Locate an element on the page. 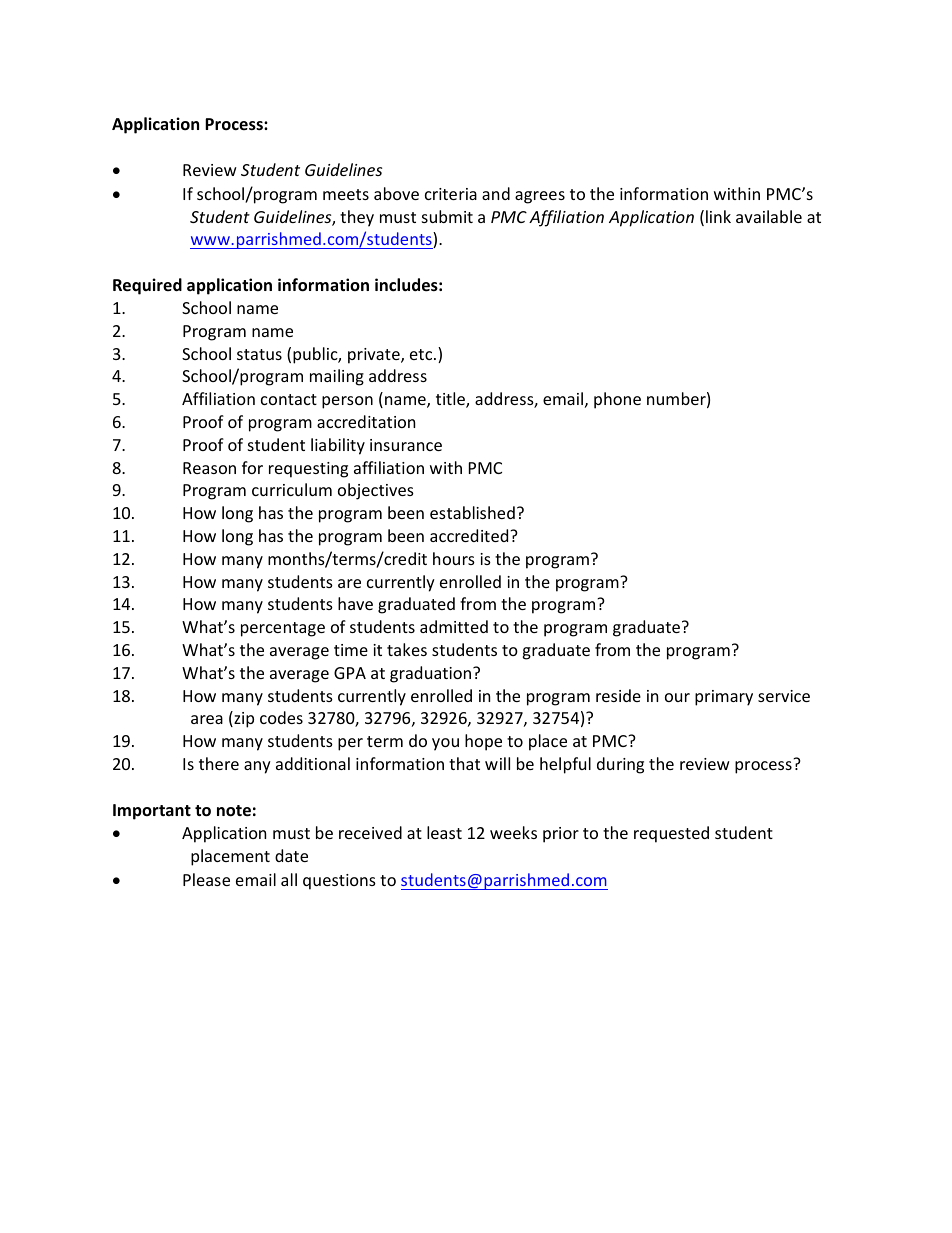 The height and width of the document is (1233, 952). Please is located at coordinates (206, 879).
